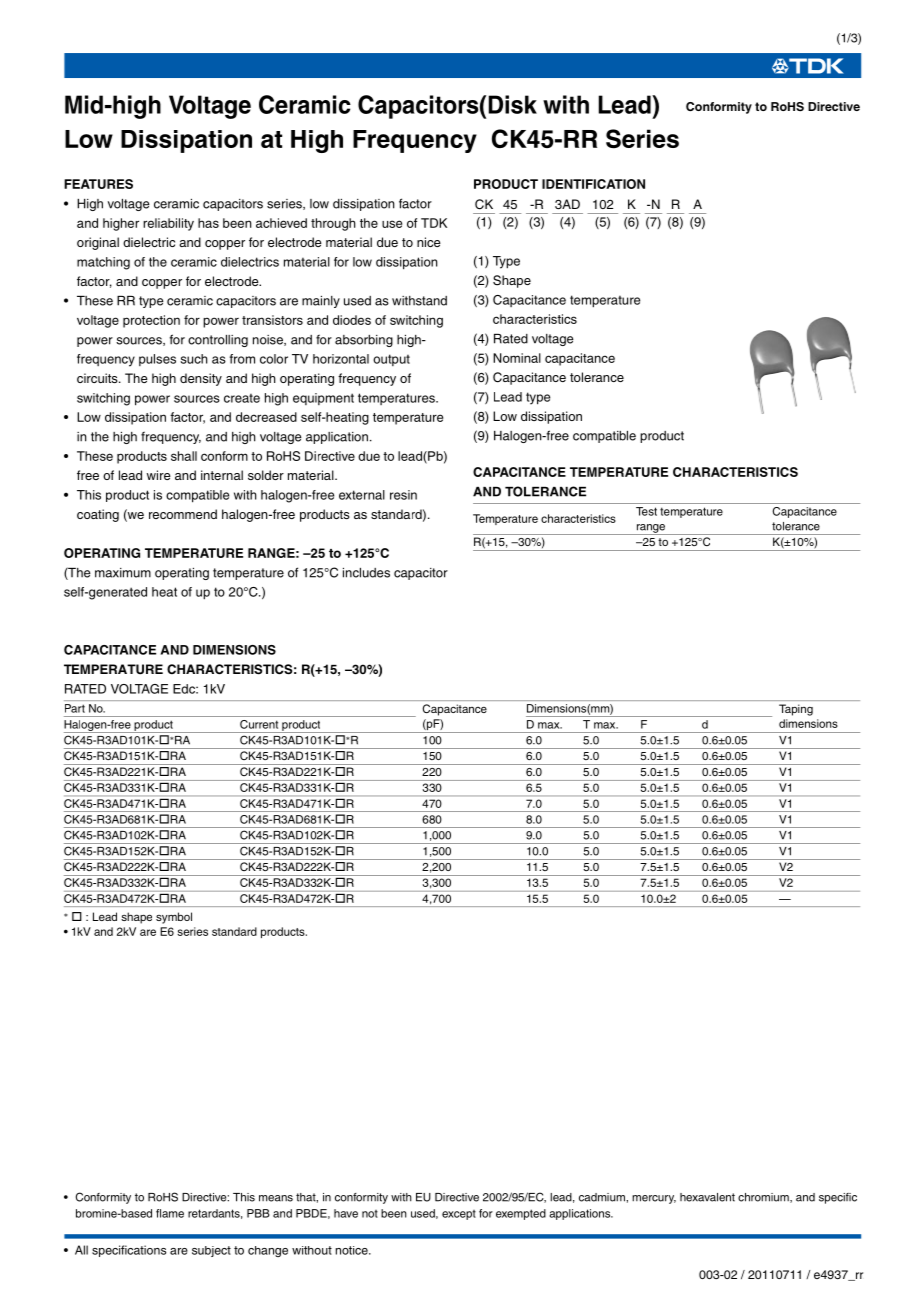 This screenshot has height=1308, width=924. Describe the element at coordinates (796, 710) in the screenshot. I see `Taping` at that location.
